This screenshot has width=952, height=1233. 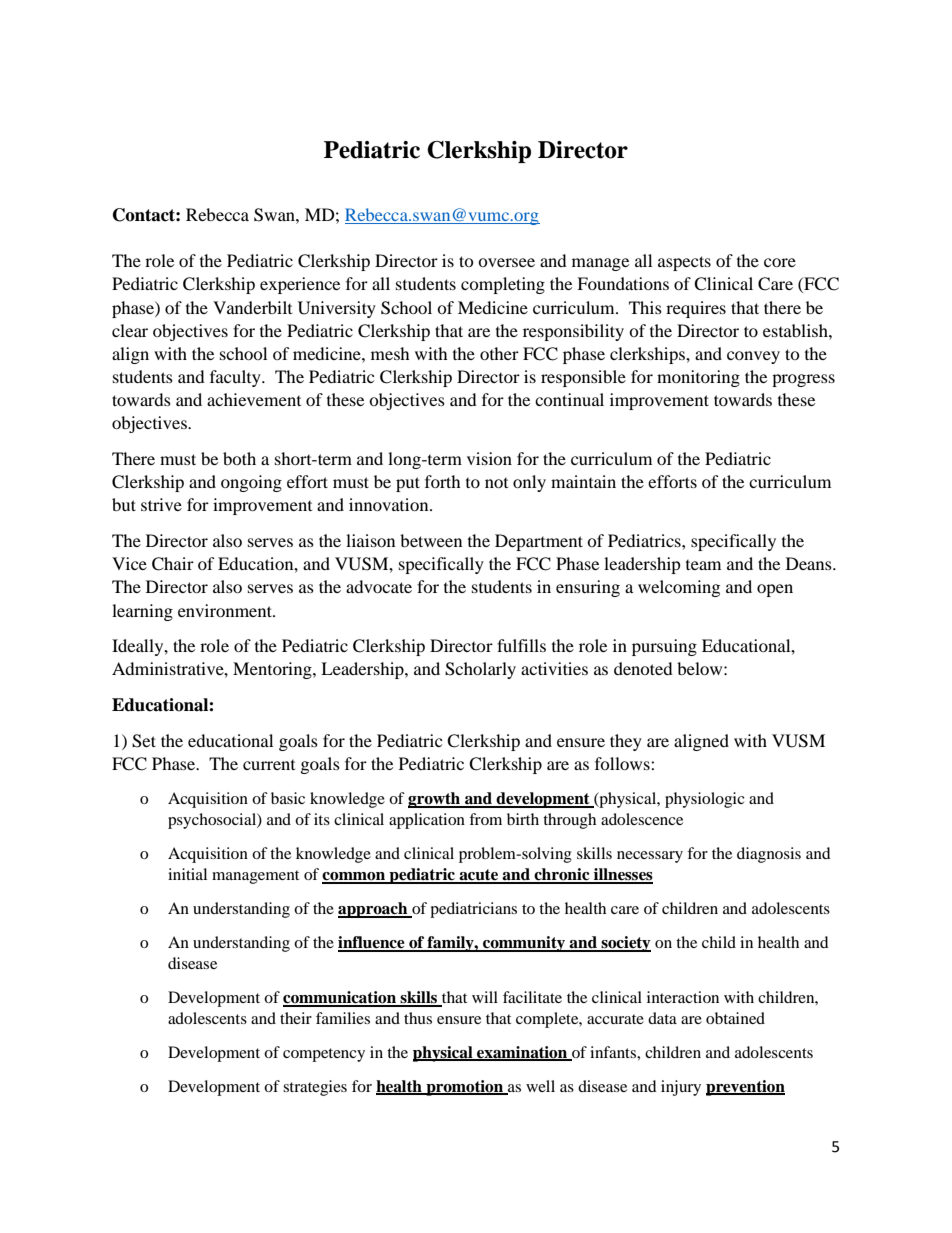 What do you see at coordinates (480, 670) in the screenshot?
I see `Scholarly` at bounding box center [480, 670].
